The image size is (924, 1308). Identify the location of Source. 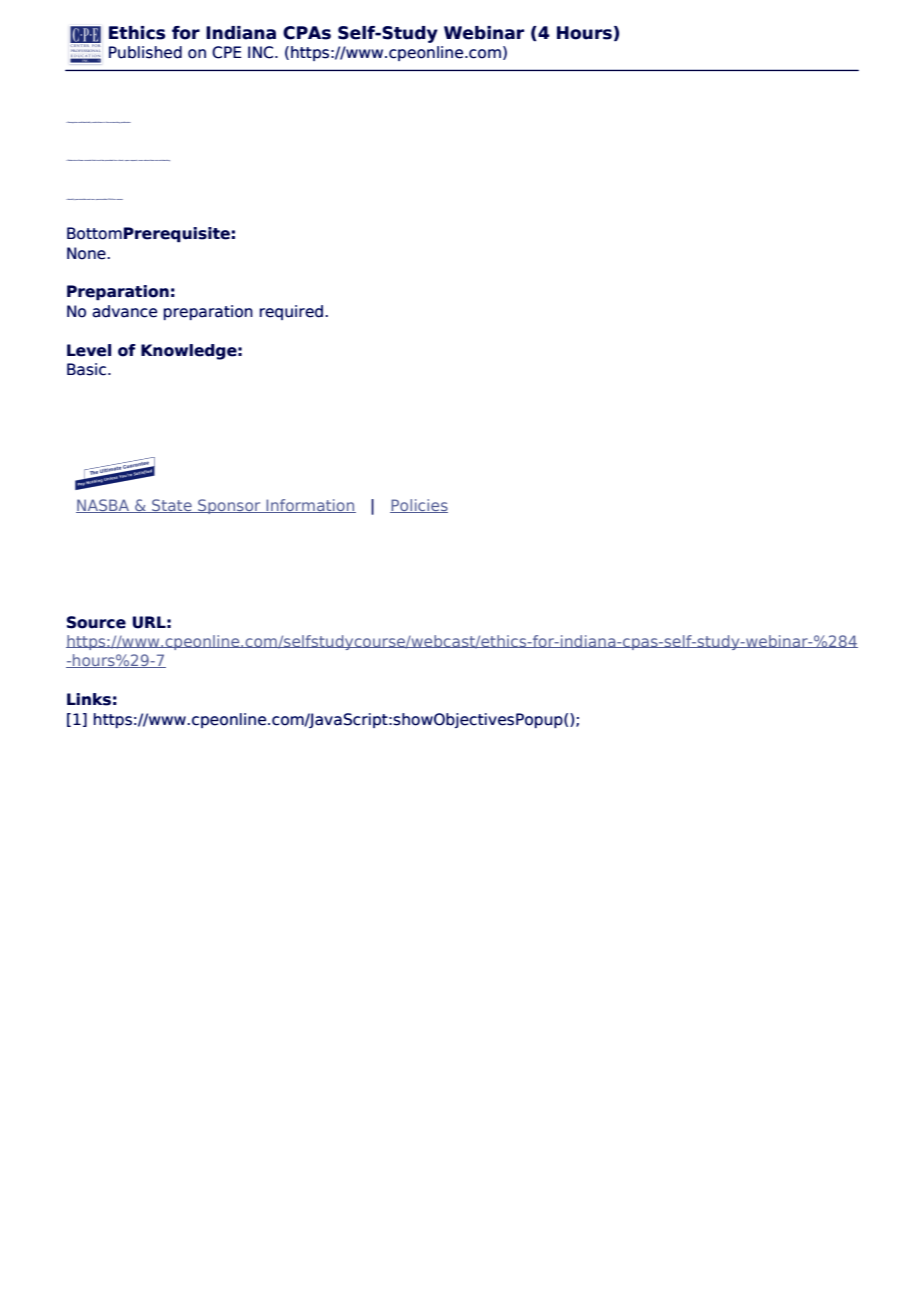
(96, 622).
